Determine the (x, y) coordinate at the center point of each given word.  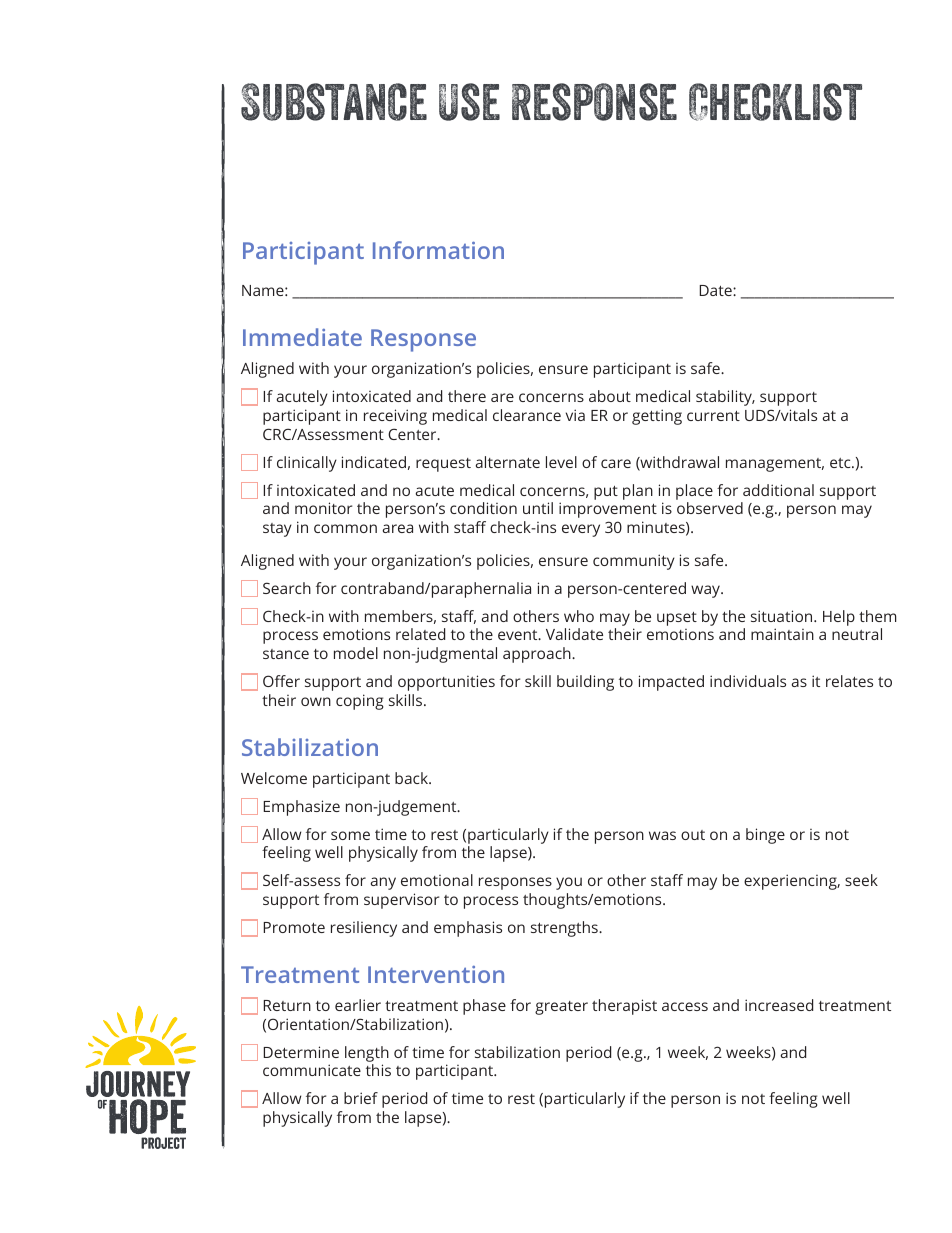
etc (841, 463)
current (713, 416)
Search (287, 588)
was (662, 835)
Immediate (302, 337)
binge (765, 836)
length (367, 1054)
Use (469, 102)
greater (561, 1008)
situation (783, 616)
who (579, 616)
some (350, 835)
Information (438, 250)
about (610, 396)
